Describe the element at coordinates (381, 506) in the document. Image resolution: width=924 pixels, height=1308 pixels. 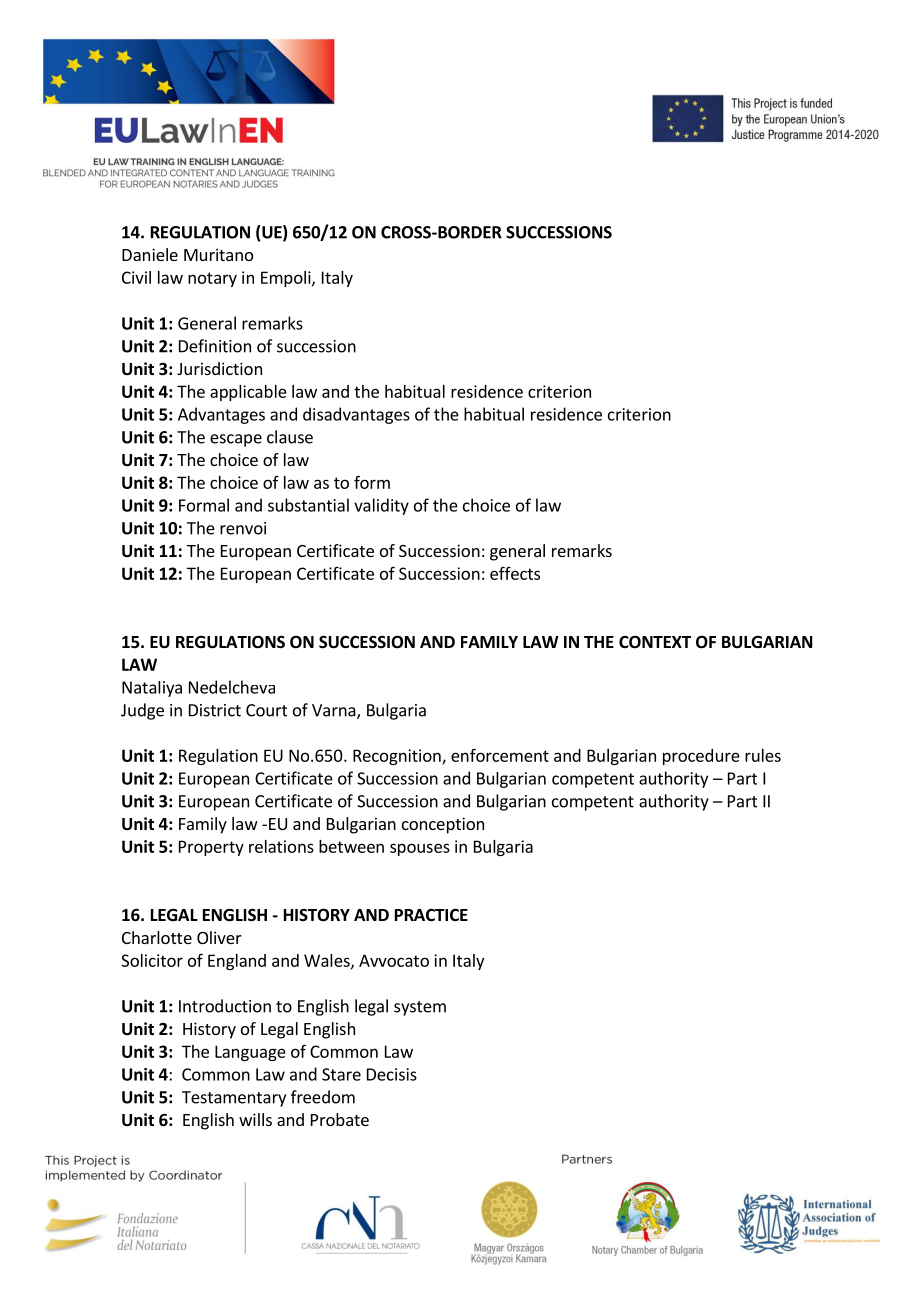
I see `validity` at that location.
